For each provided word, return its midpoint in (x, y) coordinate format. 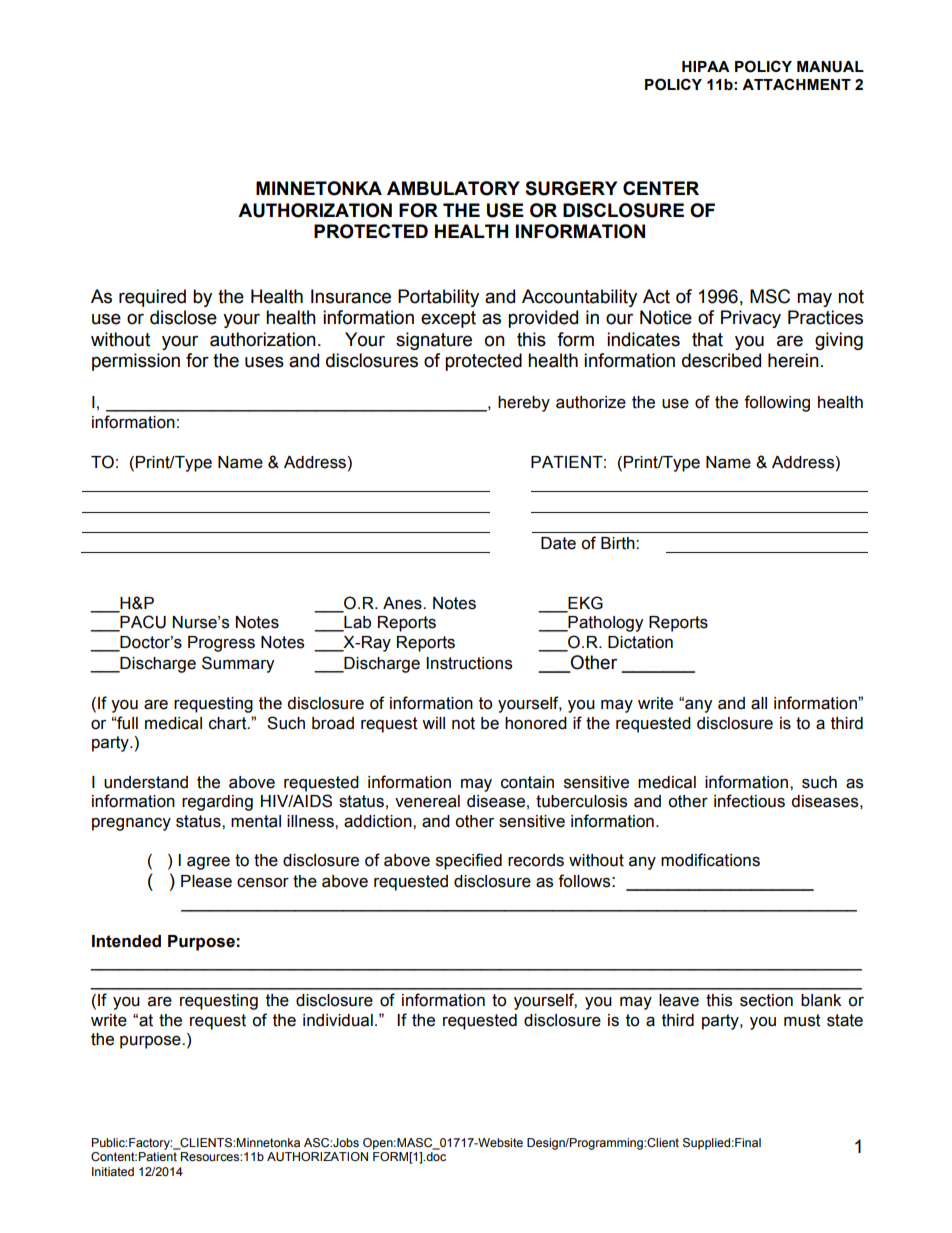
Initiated (113, 1171)
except (448, 319)
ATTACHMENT (796, 84)
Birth (619, 543)
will (433, 723)
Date (558, 543)
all (759, 703)
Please (206, 881)
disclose (183, 317)
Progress (221, 644)
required (152, 298)
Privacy (751, 319)
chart (229, 723)
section (766, 1000)
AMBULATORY (453, 188)
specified (469, 861)
